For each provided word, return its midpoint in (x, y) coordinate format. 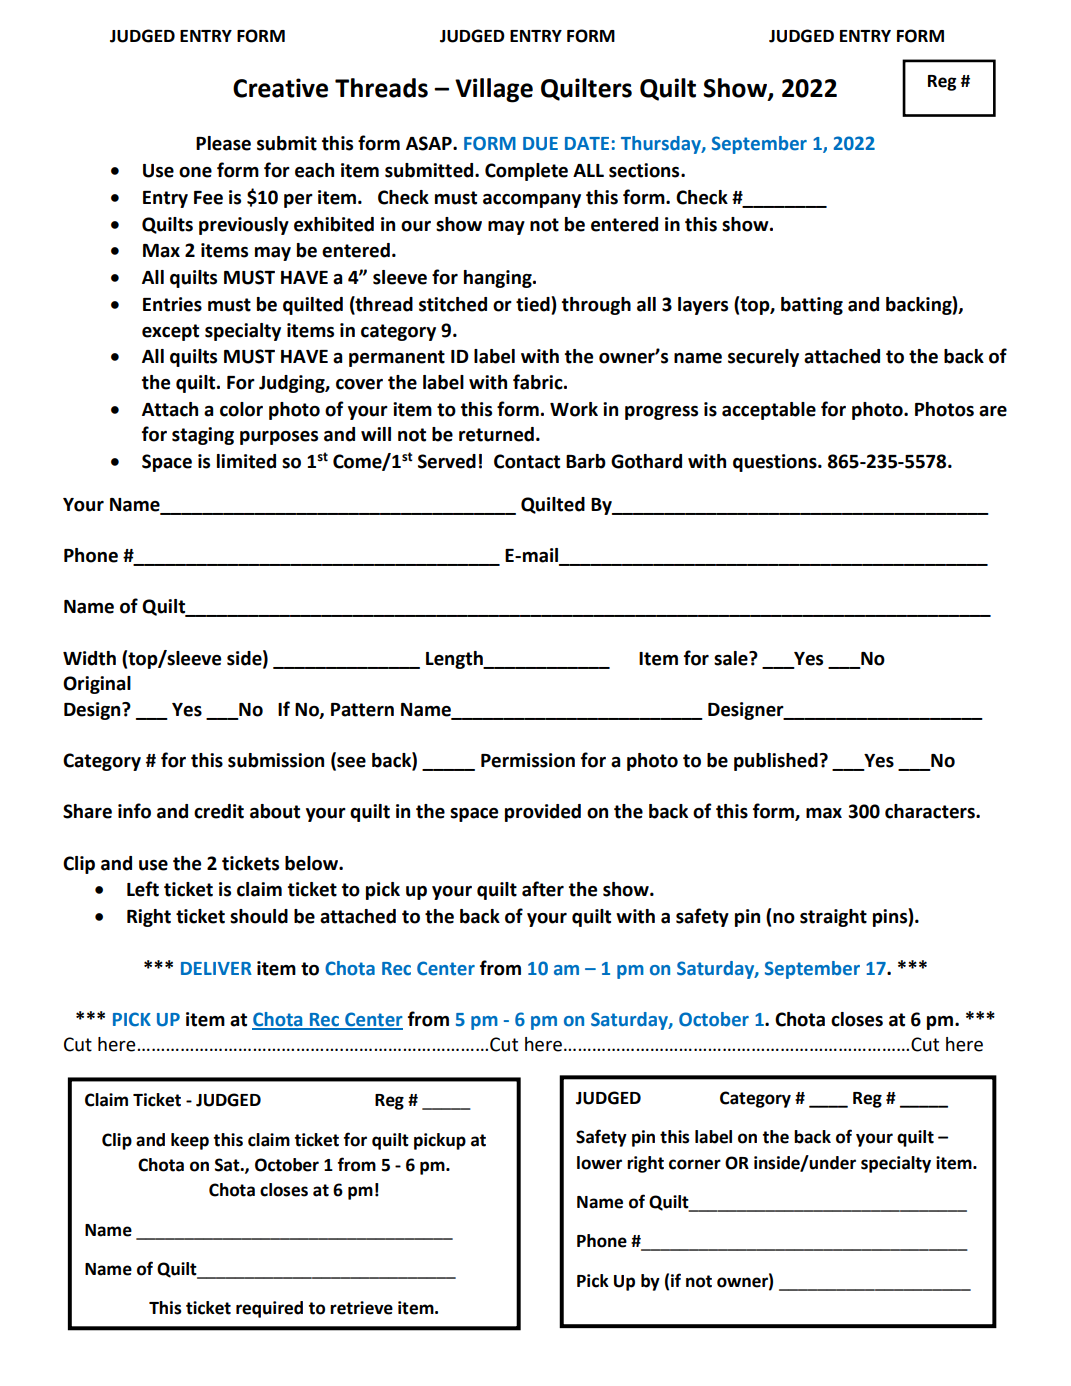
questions (776, 463)
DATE (587, 143)
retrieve (361, 1308)
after (543, 889)
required (269, 1309)
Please (223, 143)
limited (246, 461)
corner (695, 1164)
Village (494, 90)
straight (833, 918)
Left (143, 889)
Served (447, 461)
